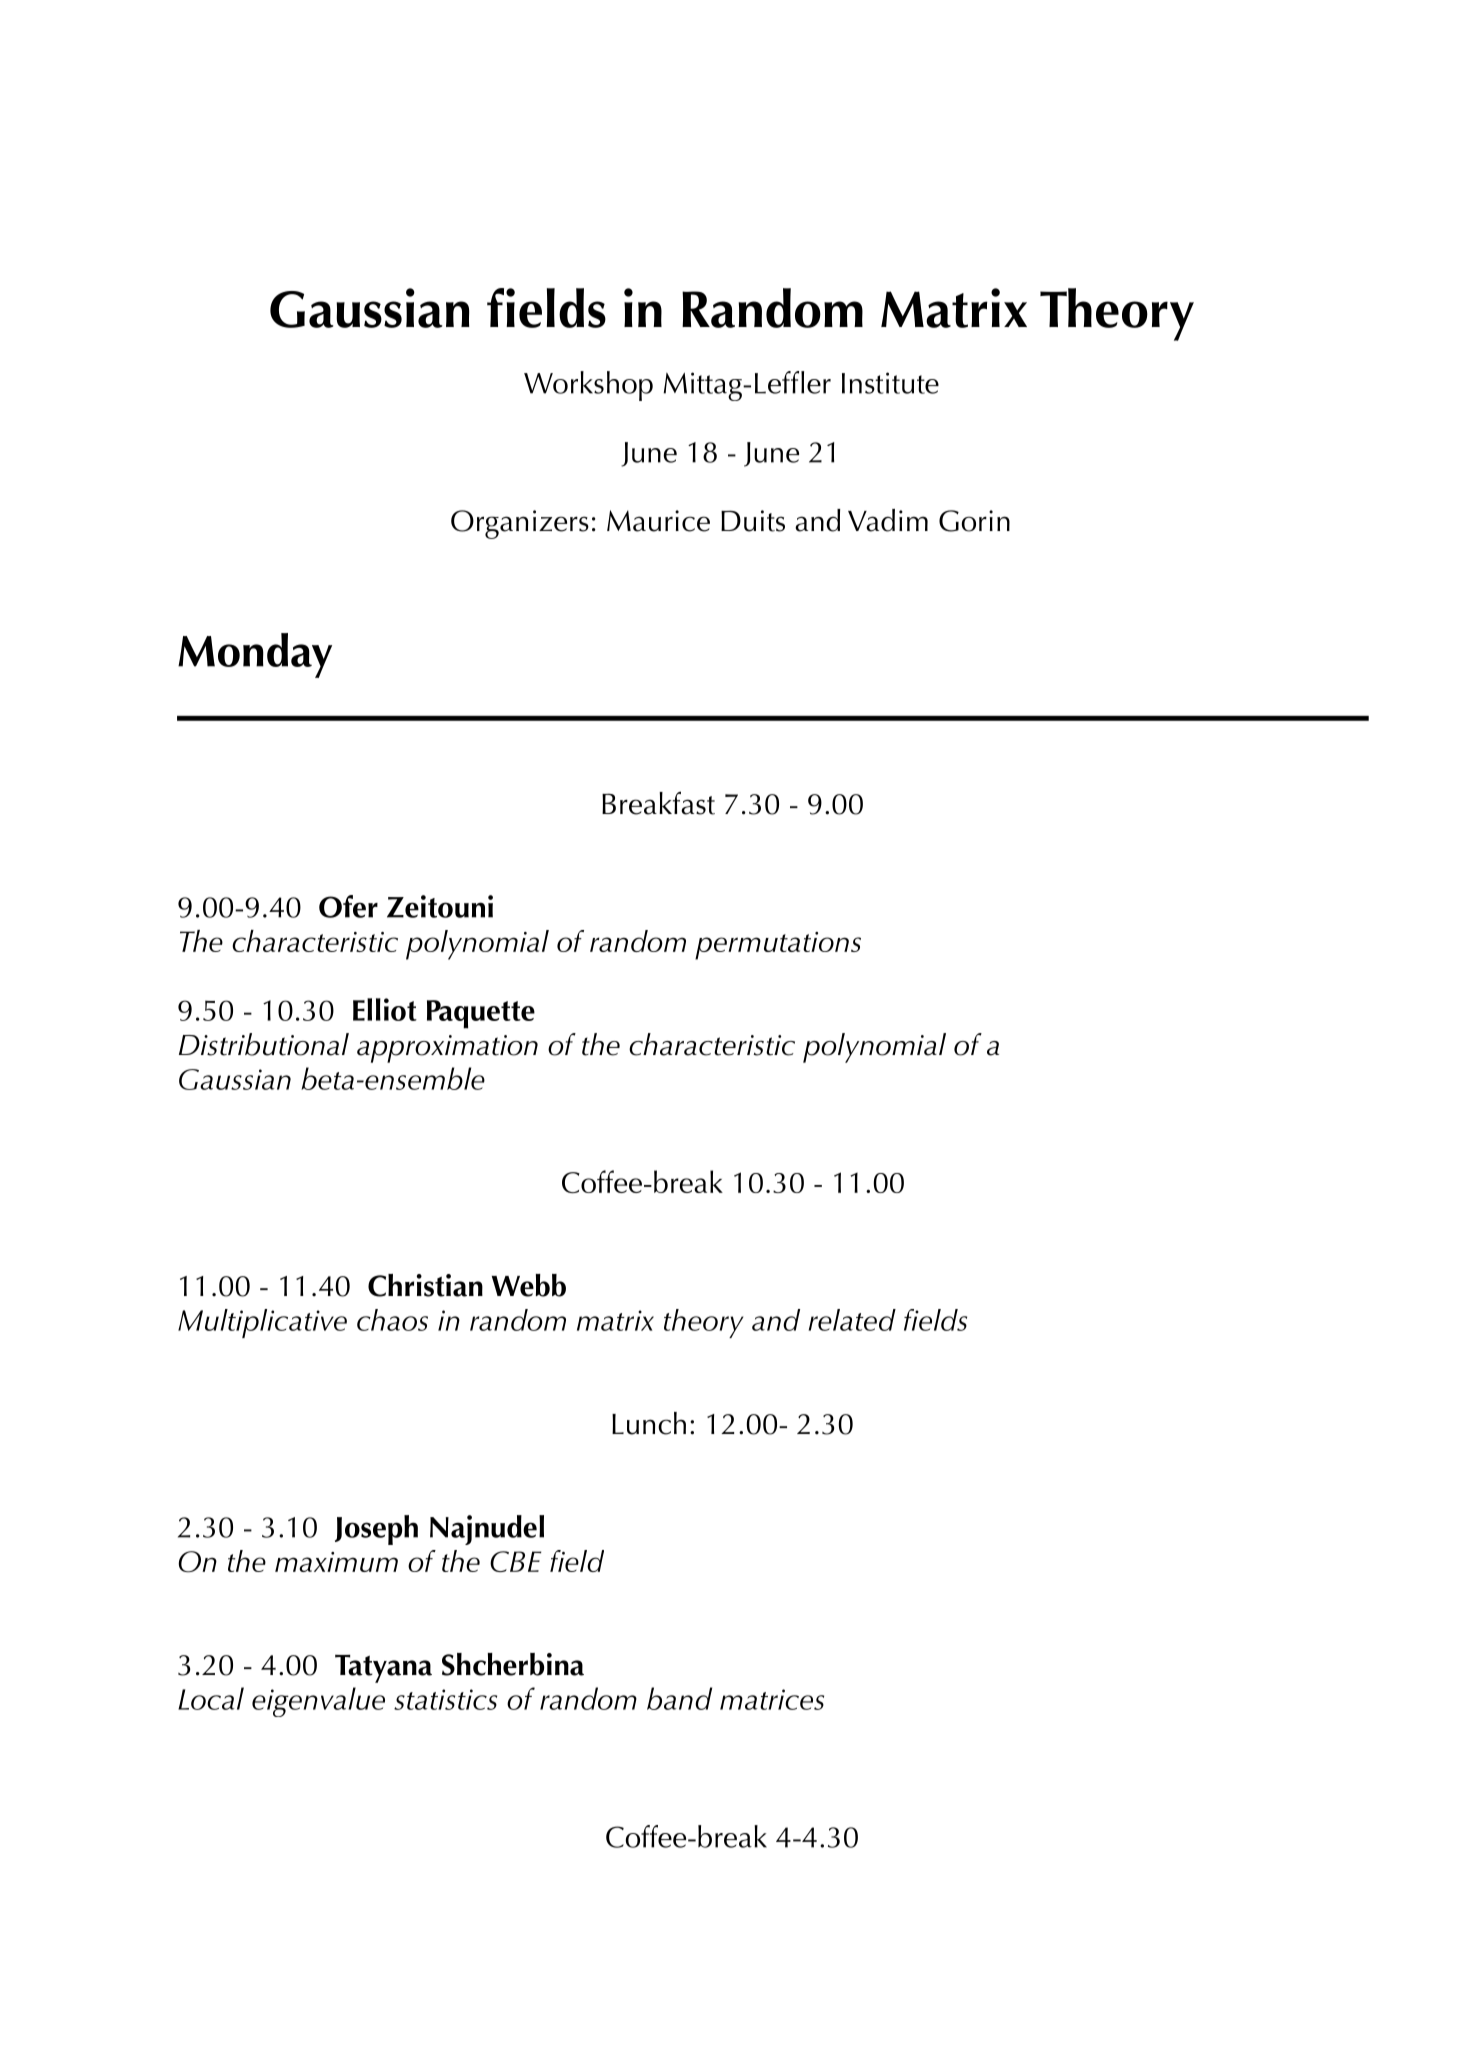  What do you see at coordinates (255, 655) in the screenshot?
I see `Monday` at bounding box center [255, 655].
